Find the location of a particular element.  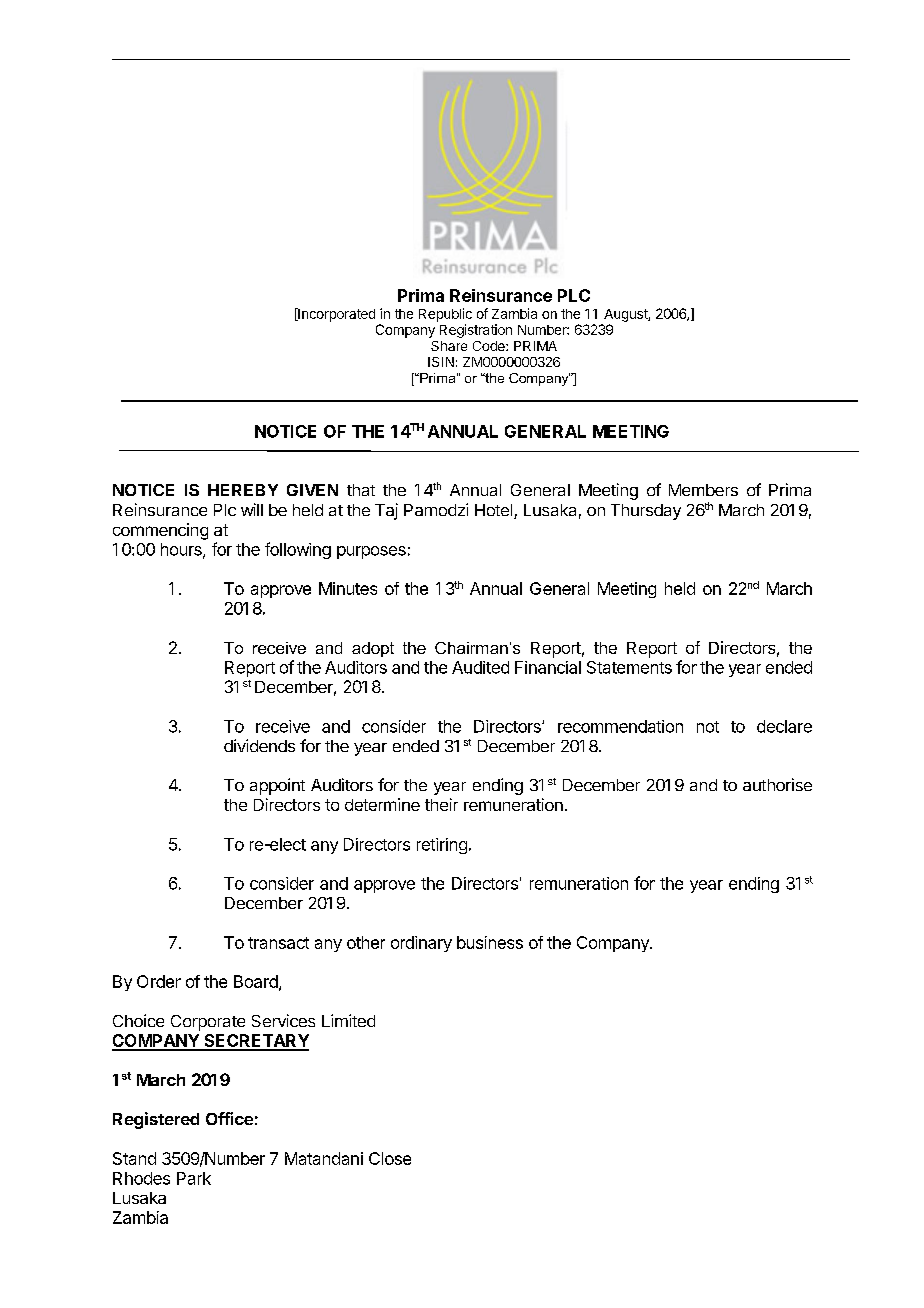

Close is located at coordinates (390, 1158).
